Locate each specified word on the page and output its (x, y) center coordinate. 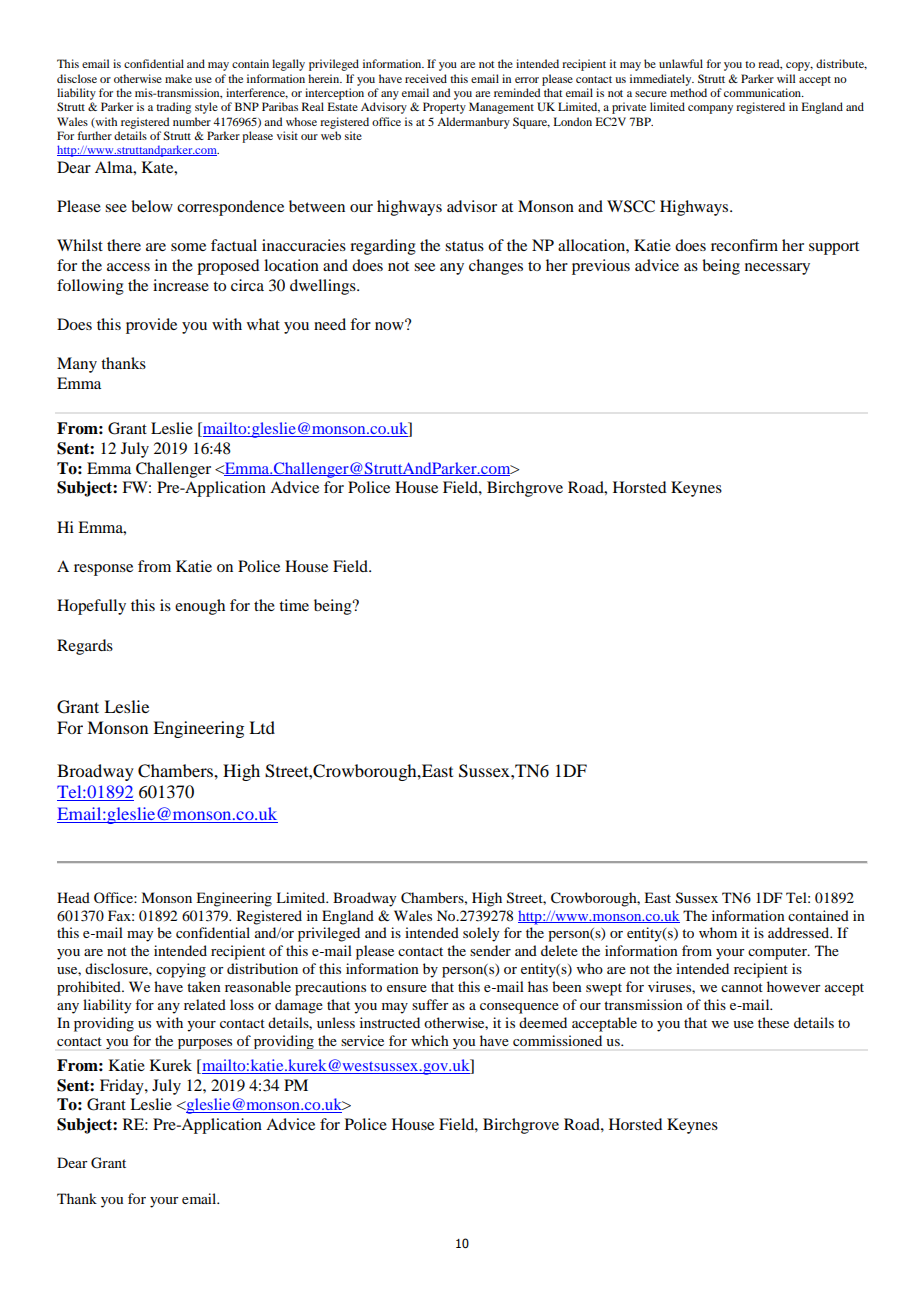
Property (444, 108)
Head (73, 897)
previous (601, 267)
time (294, 605)
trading (173, 108)
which (430, 1040)
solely (481, 934)
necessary (777, 269)
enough (200, 607)
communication (764, 92)
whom (718, 932)
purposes (205, 1044)
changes (496, 267)
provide (151, 326)
